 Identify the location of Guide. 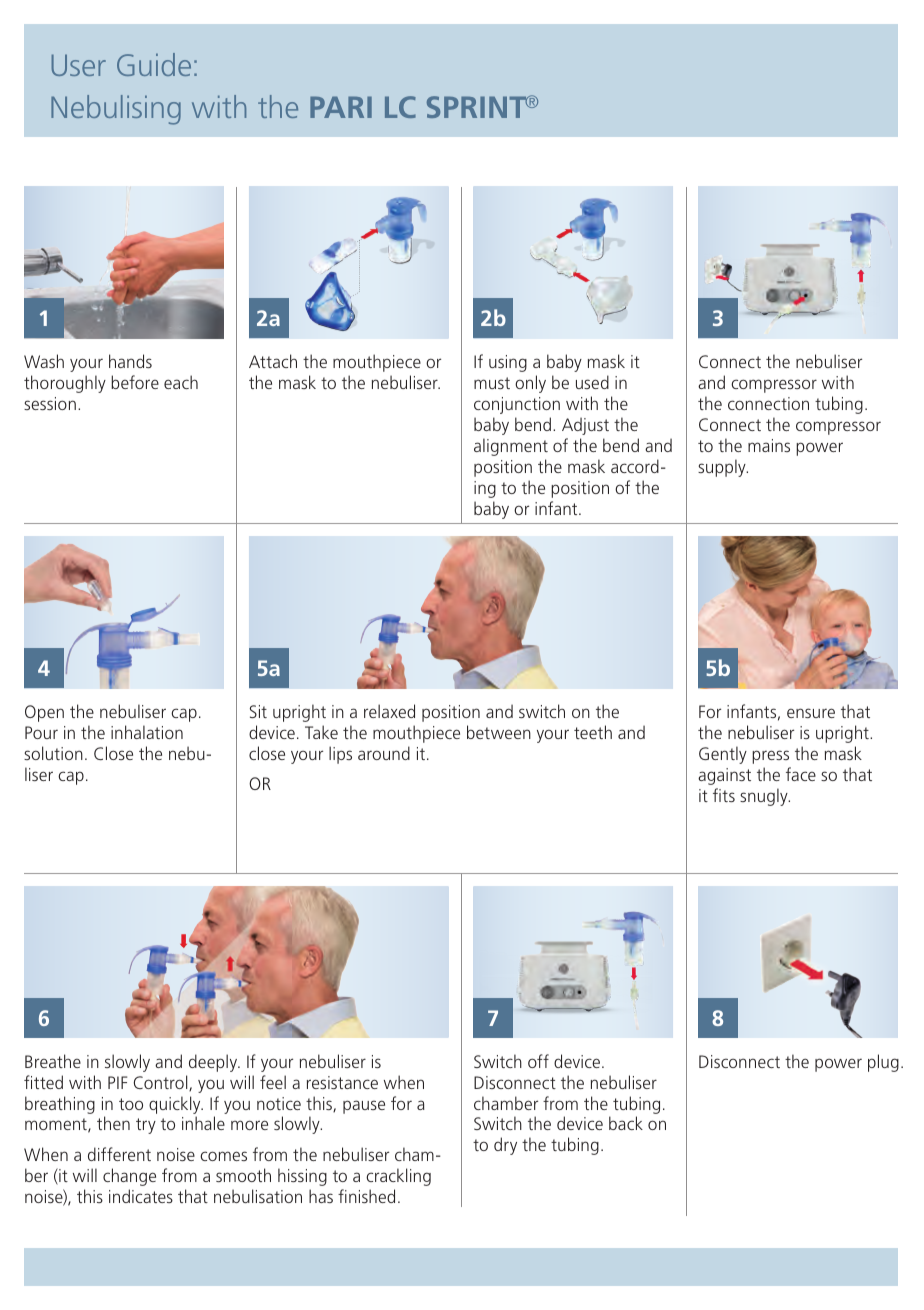
(154, 64).
